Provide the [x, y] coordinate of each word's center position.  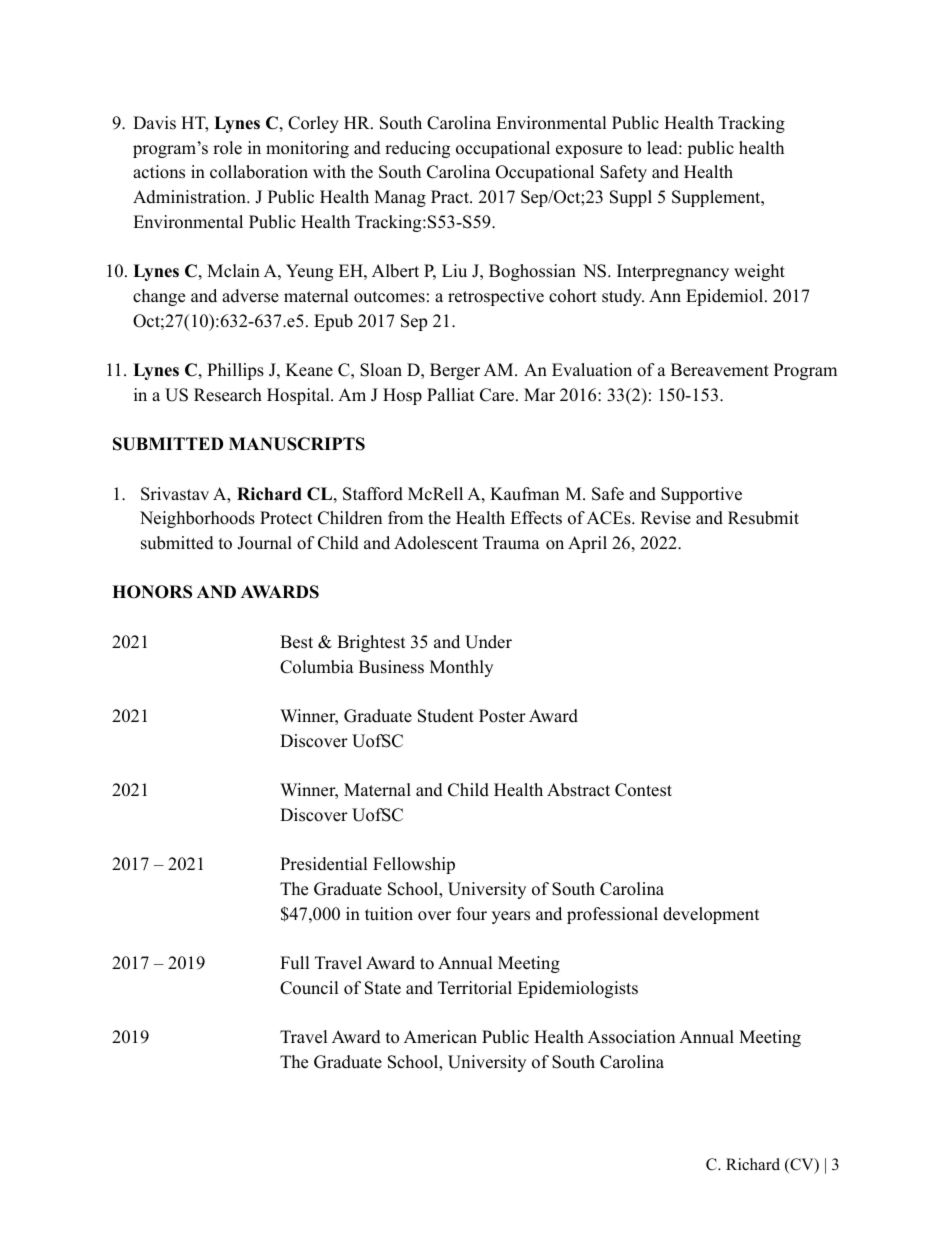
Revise [666, 518]
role [227, 148]
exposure [589, 151]
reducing [417, 149]
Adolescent [436, 543]
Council [309, 988]
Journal [264, 543]
